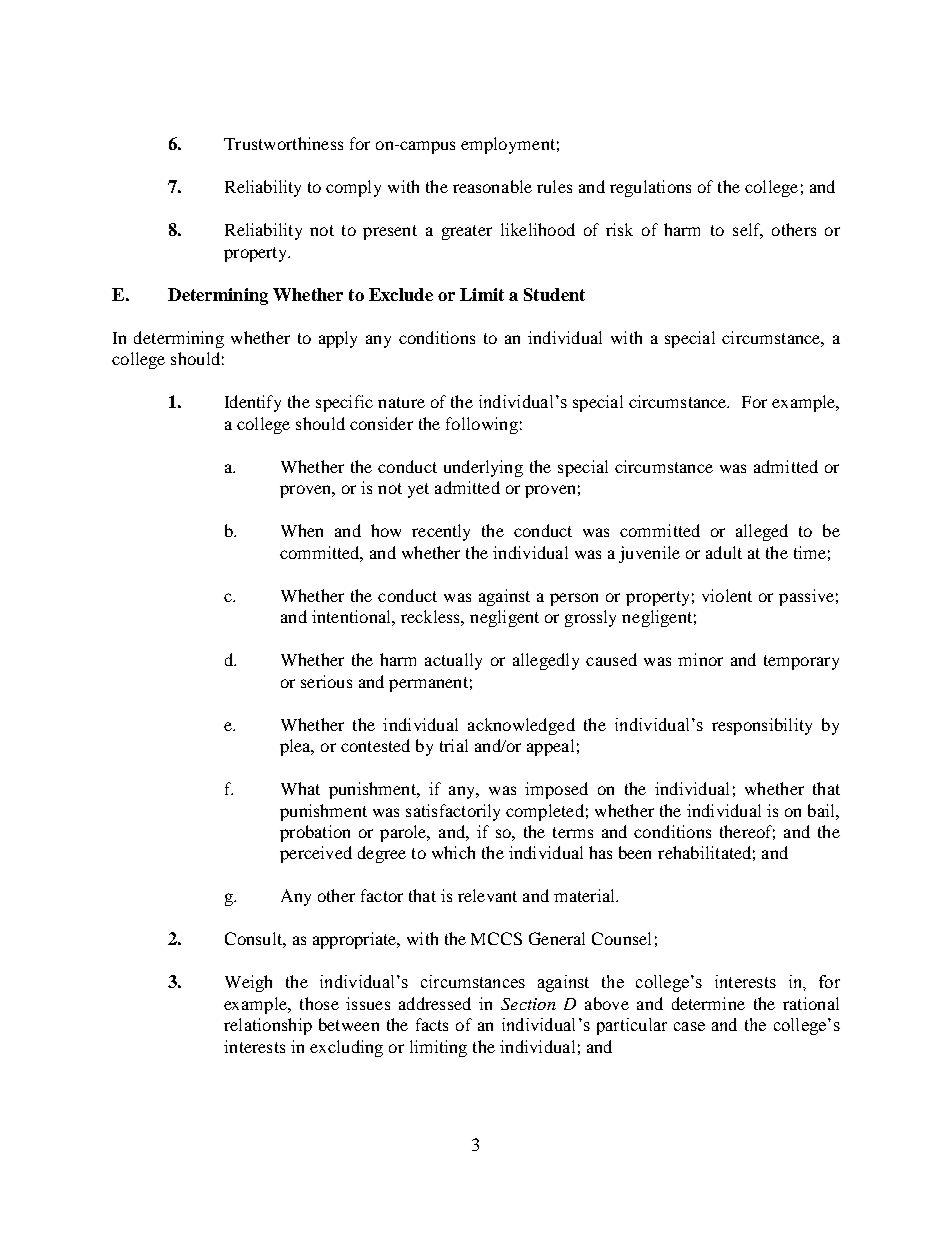 This screenshot has height=1233, width=952. I want to click on What, so click(300, 788).
